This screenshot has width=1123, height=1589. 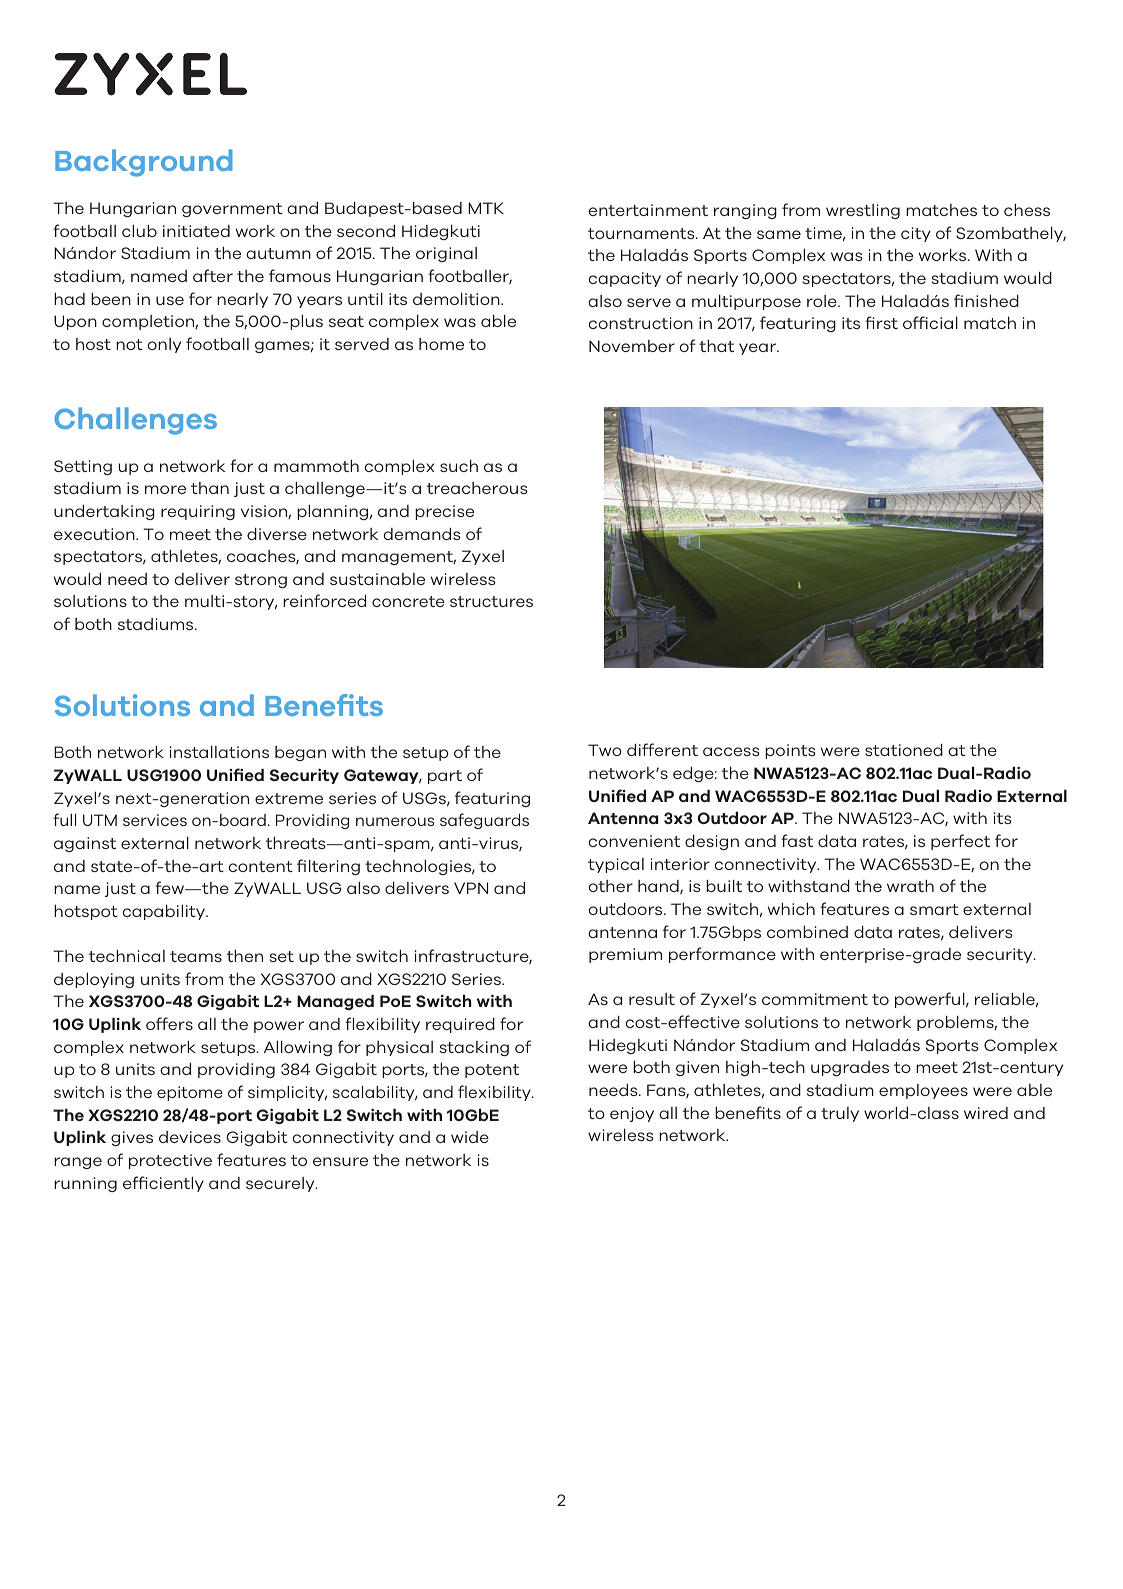 I want to click on smart, so click(x=934, y=909).
